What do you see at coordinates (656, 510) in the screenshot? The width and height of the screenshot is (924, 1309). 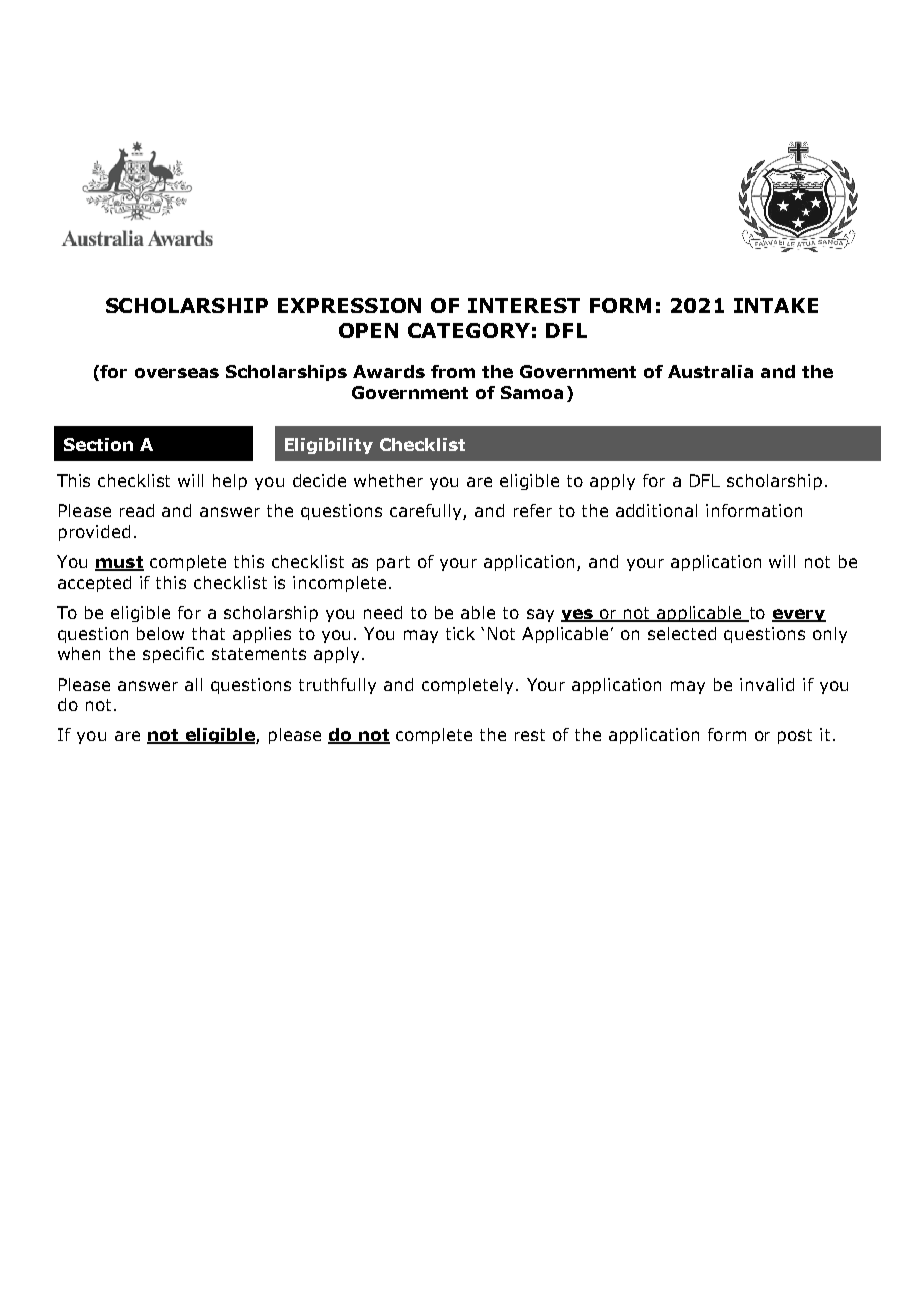 I see `additional` at bounding box center [656, 510].
